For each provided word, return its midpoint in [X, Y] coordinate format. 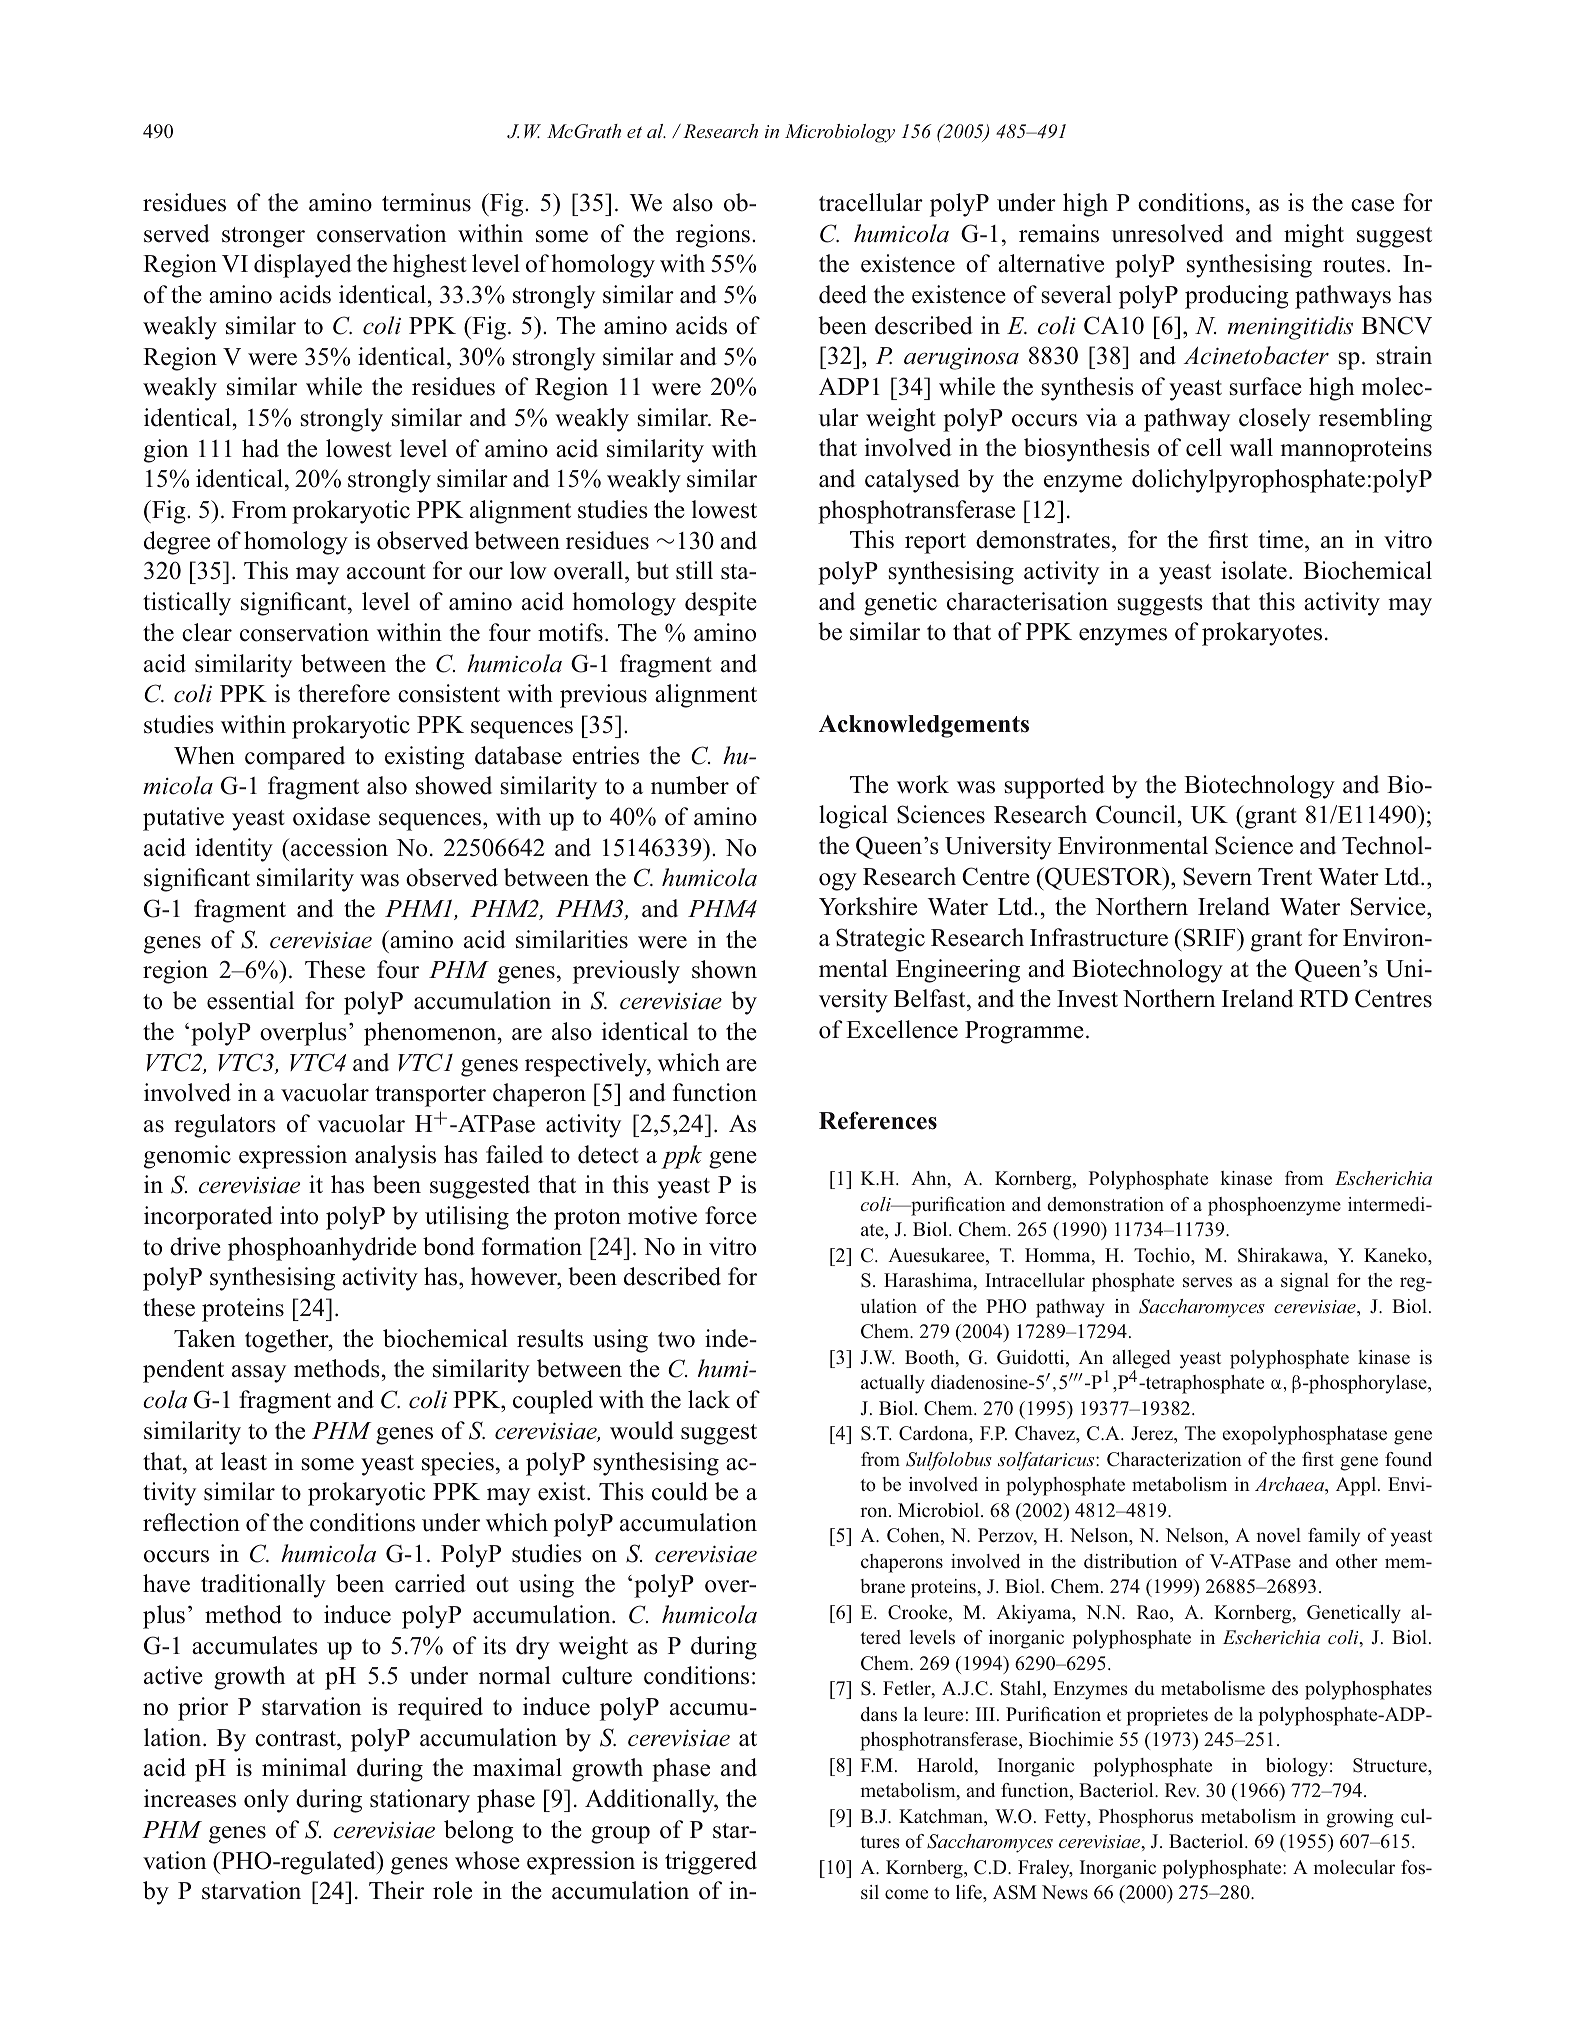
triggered [711, 1863]
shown [724, 969]
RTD [1323, 998]
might [1314, 236]
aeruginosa [961, 359]
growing [1360, 1818]
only [266, 1801]
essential [250, 1000]
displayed [303, 266]
